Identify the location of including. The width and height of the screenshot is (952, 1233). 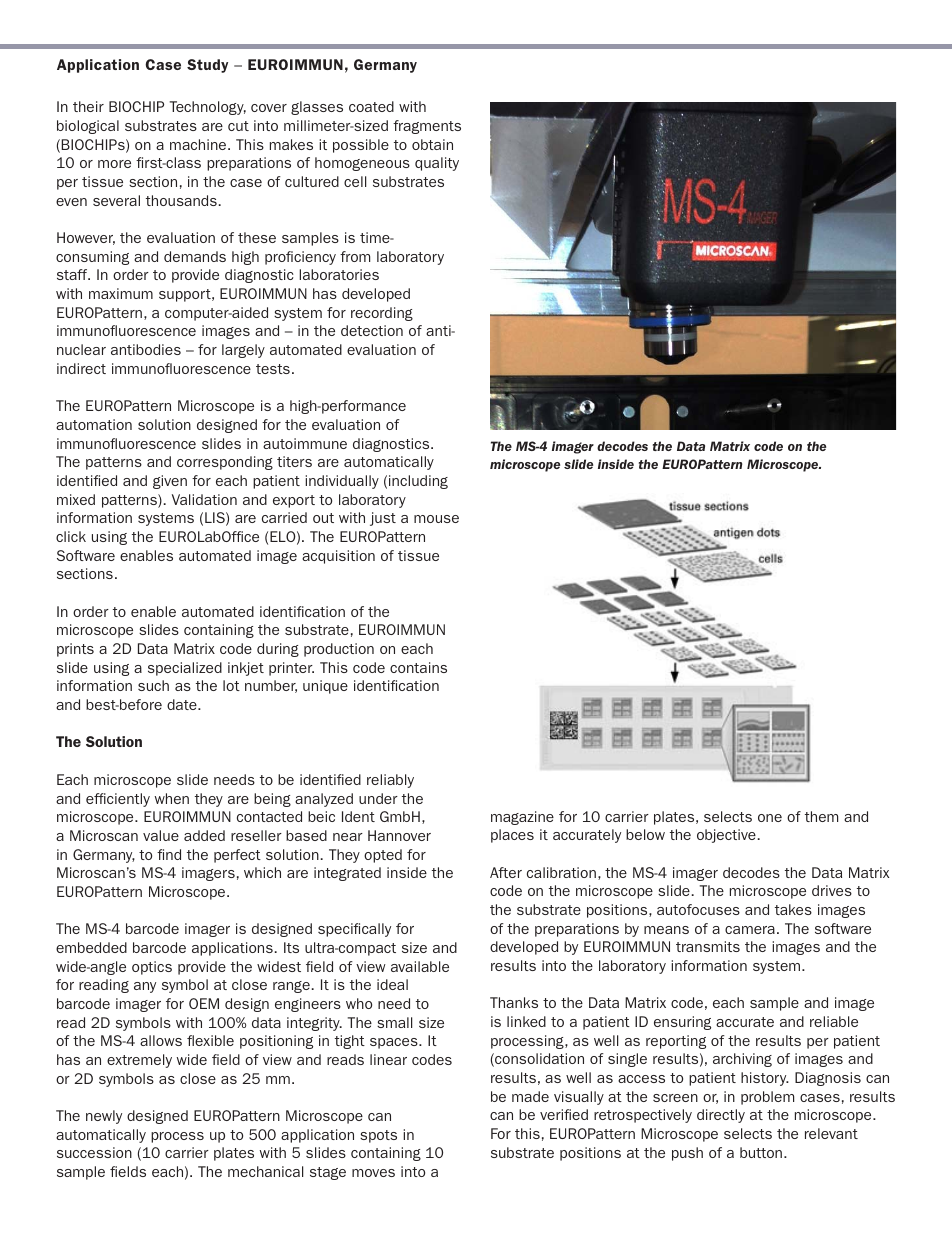
(418, 482).
